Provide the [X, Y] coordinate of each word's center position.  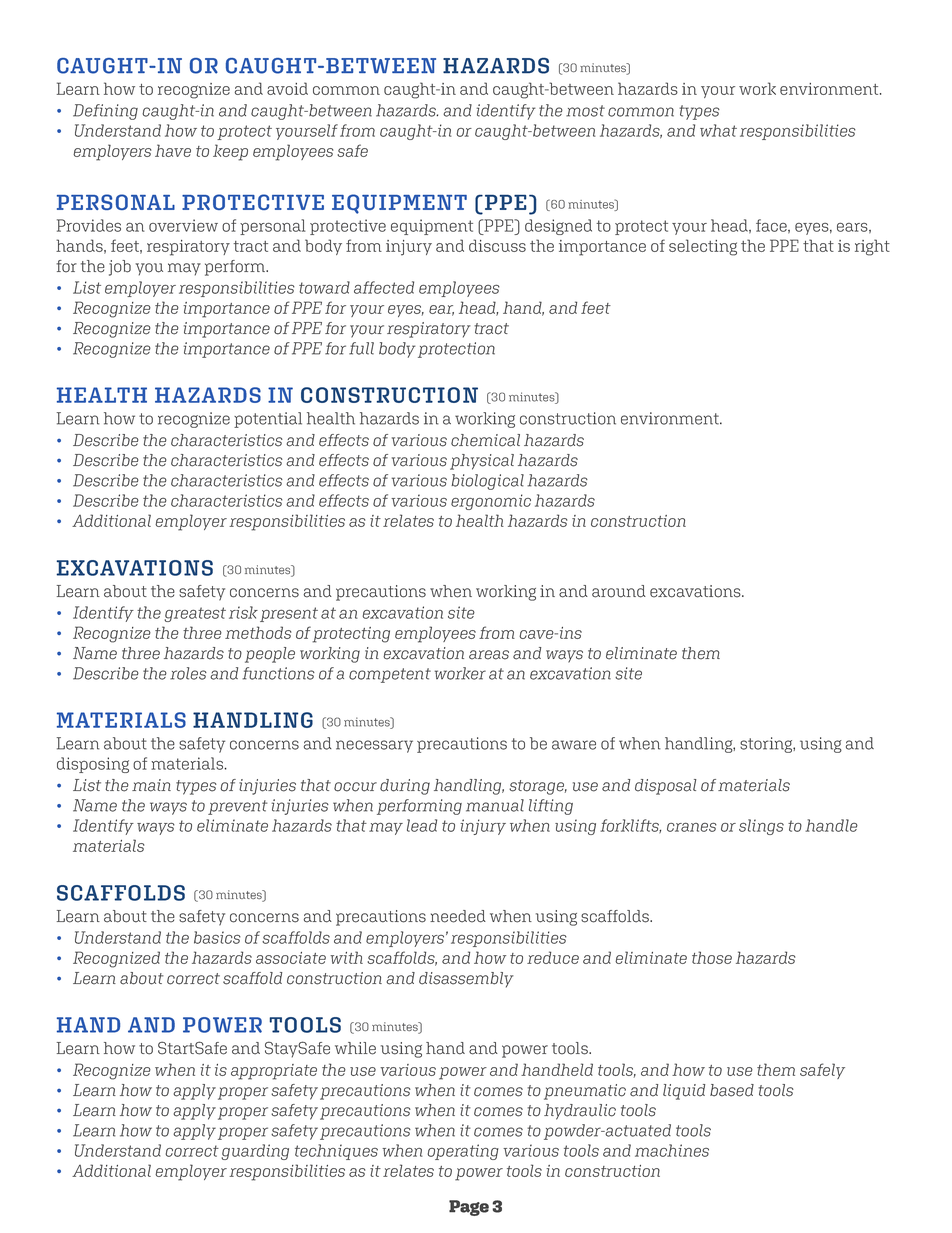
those [712, 957]
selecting [703, 247]
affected [384, 287]
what [718, 130]
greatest [195, 614]
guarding [255, 1152]
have [173, 150]
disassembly [466, 980]
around [619, 591]
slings [761, 827]
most [585, 111]
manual [495, 805]
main [151, 785]
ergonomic [491, 502]
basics [217, 937]
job [120, 268]
